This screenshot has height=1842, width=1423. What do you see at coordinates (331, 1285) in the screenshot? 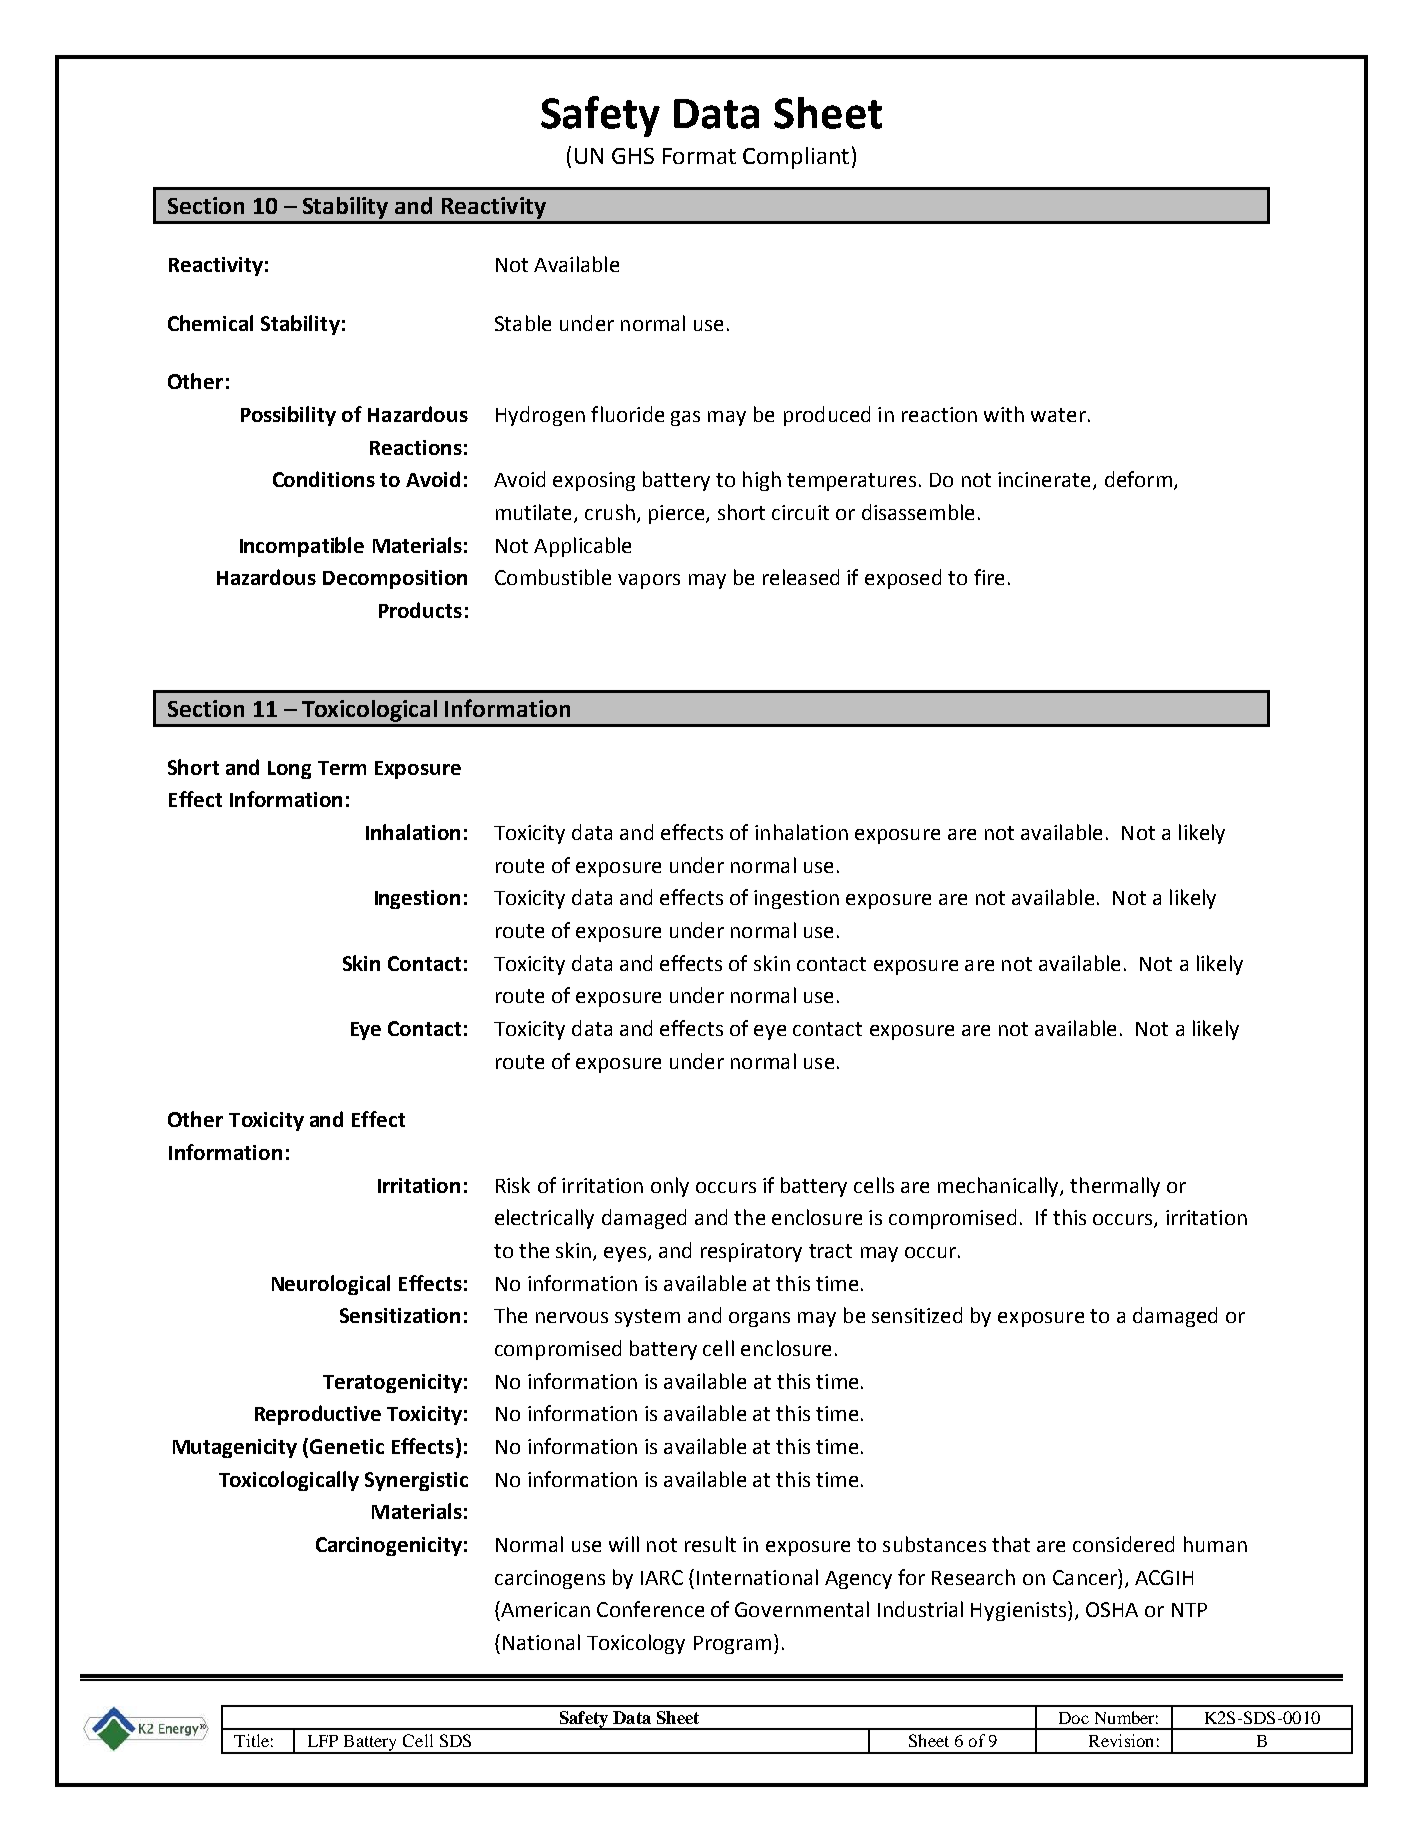
I see `Neurological` at bounding box center [331, 1285].
